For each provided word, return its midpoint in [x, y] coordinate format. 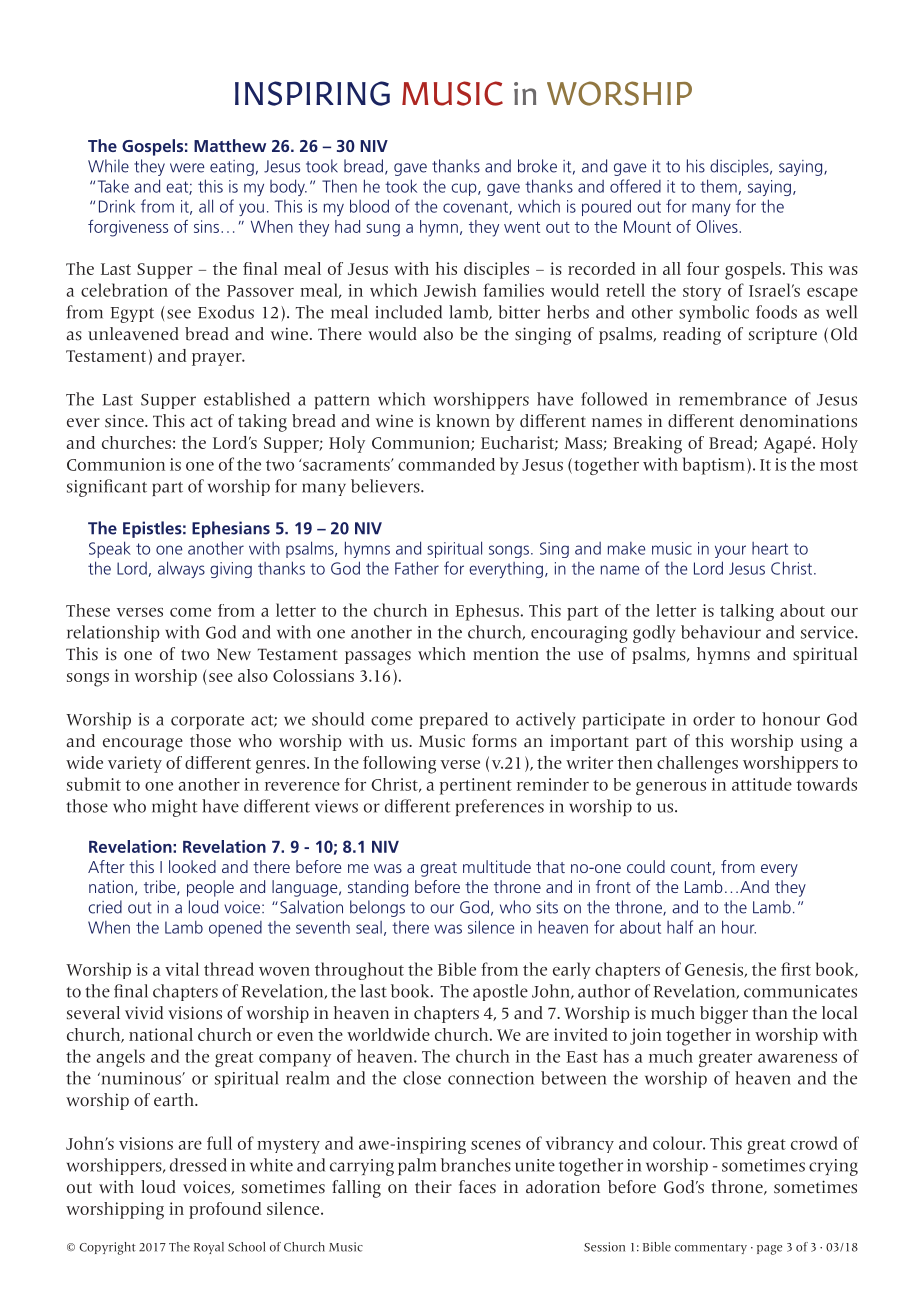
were [187, 168]
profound [225, 1210]
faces [477, 1187]
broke [537, 166]
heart [770, 548]
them [718, 186]
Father [417, 568]
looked [192, 866]
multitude [497, 866]
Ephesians [231, 529]
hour [739, 927]
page [769, 1250]
